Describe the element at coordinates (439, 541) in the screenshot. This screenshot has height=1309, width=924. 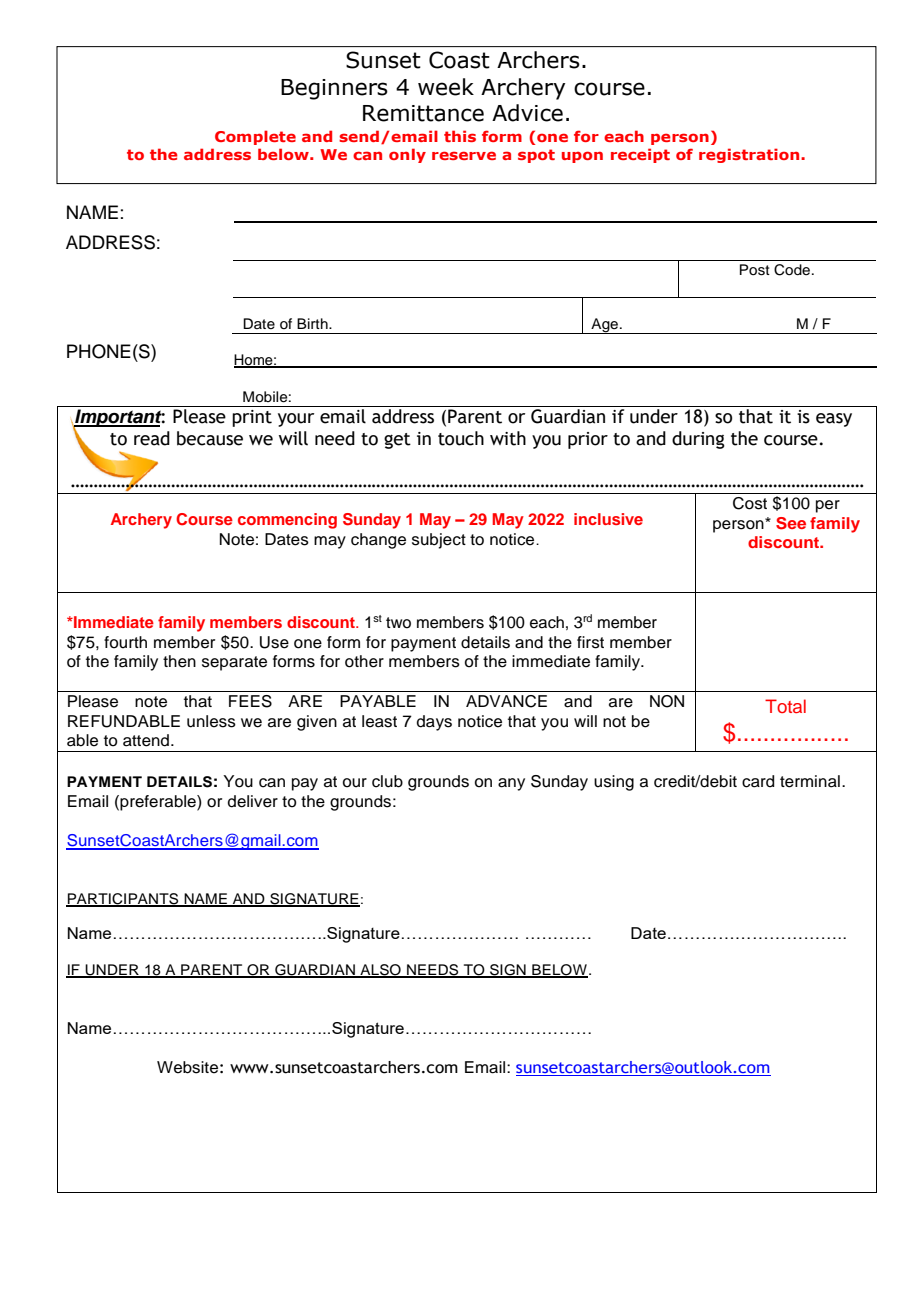
I see `subject` at that location.
